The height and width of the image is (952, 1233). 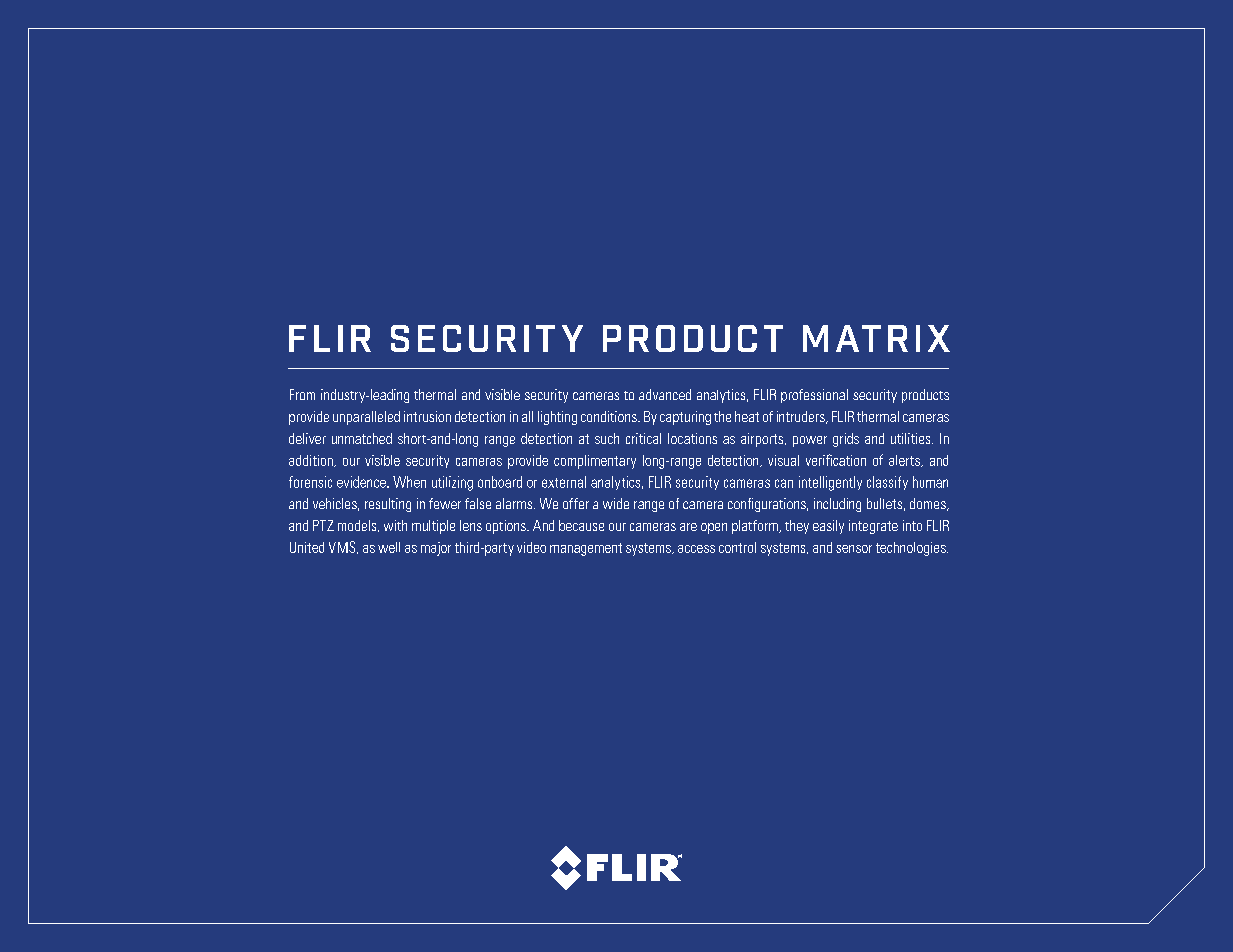 What do you see at coordinates (595, 462) in the image?
I see `complimentary` at bounding box center [595, 462].
